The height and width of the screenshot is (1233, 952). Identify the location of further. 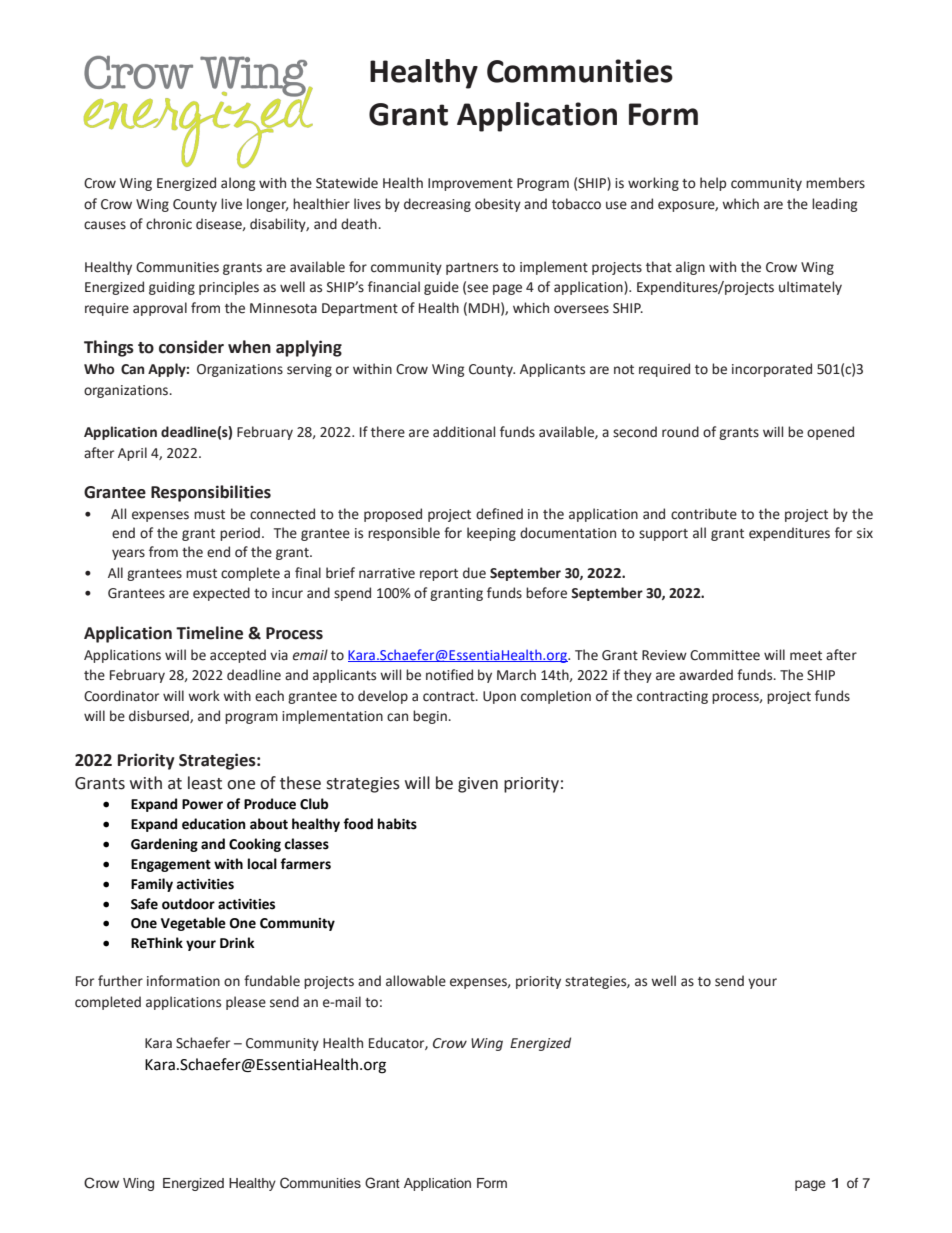
(120, 981).
